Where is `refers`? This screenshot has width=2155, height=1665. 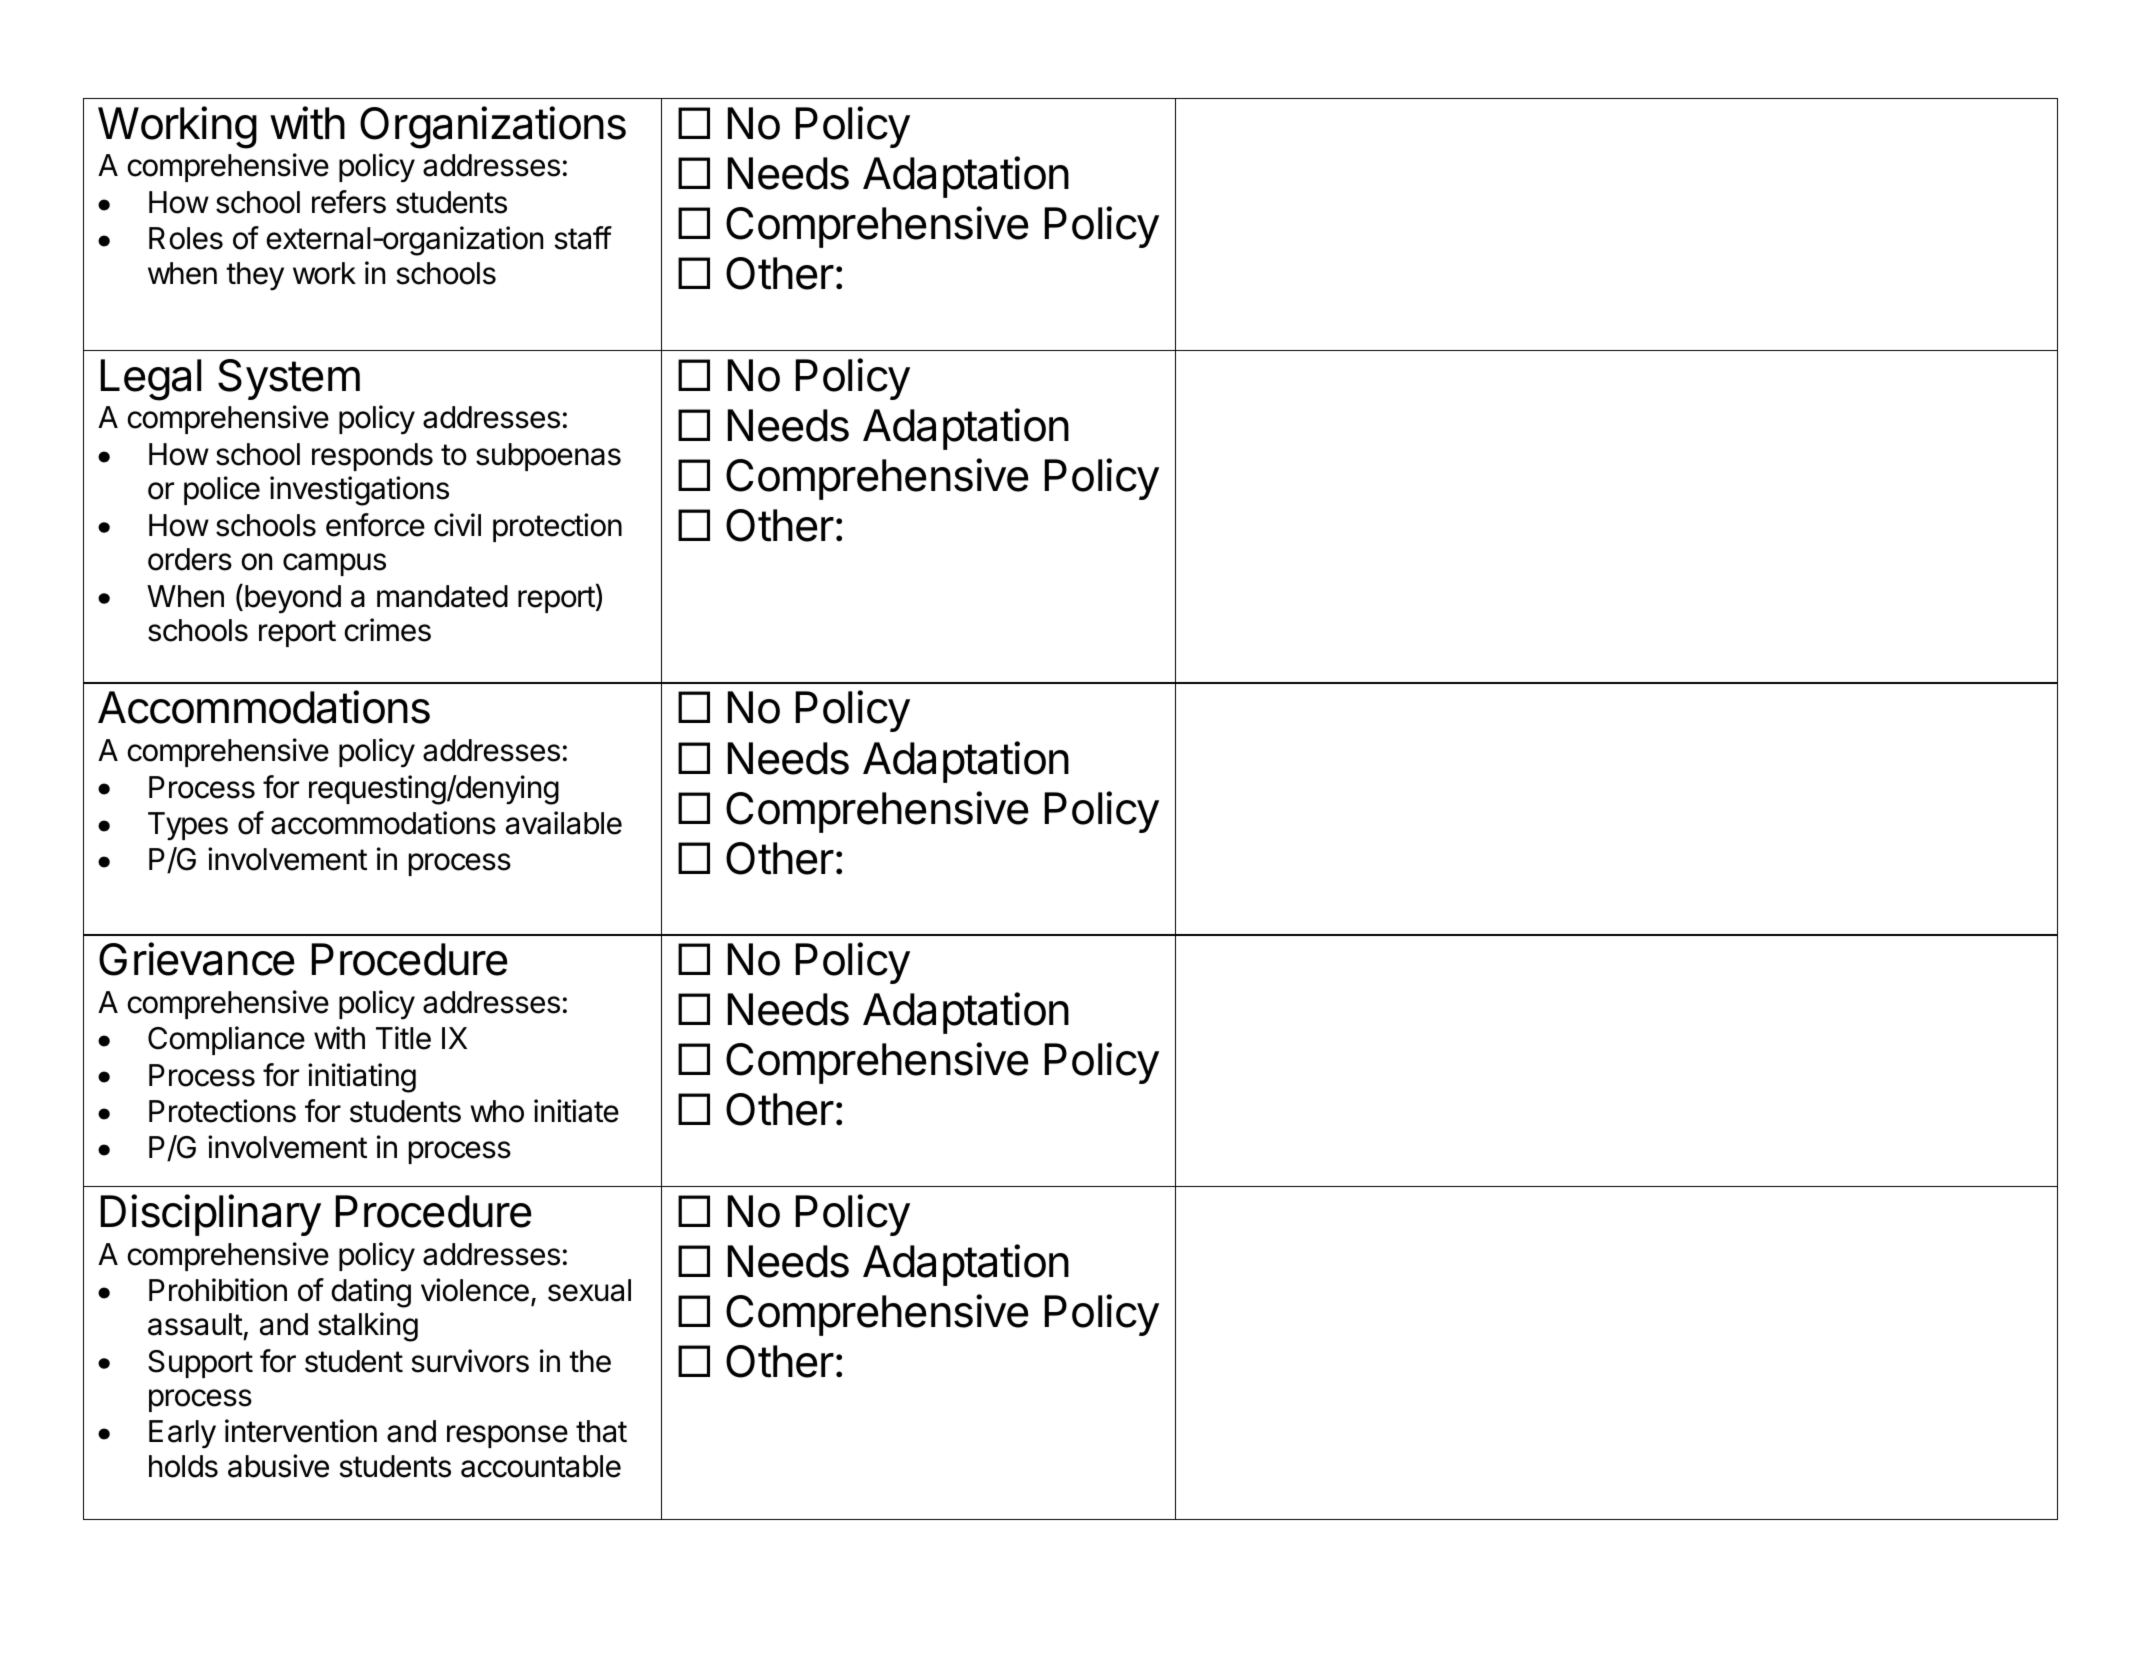 refers is located at coordinates (349, 202).
